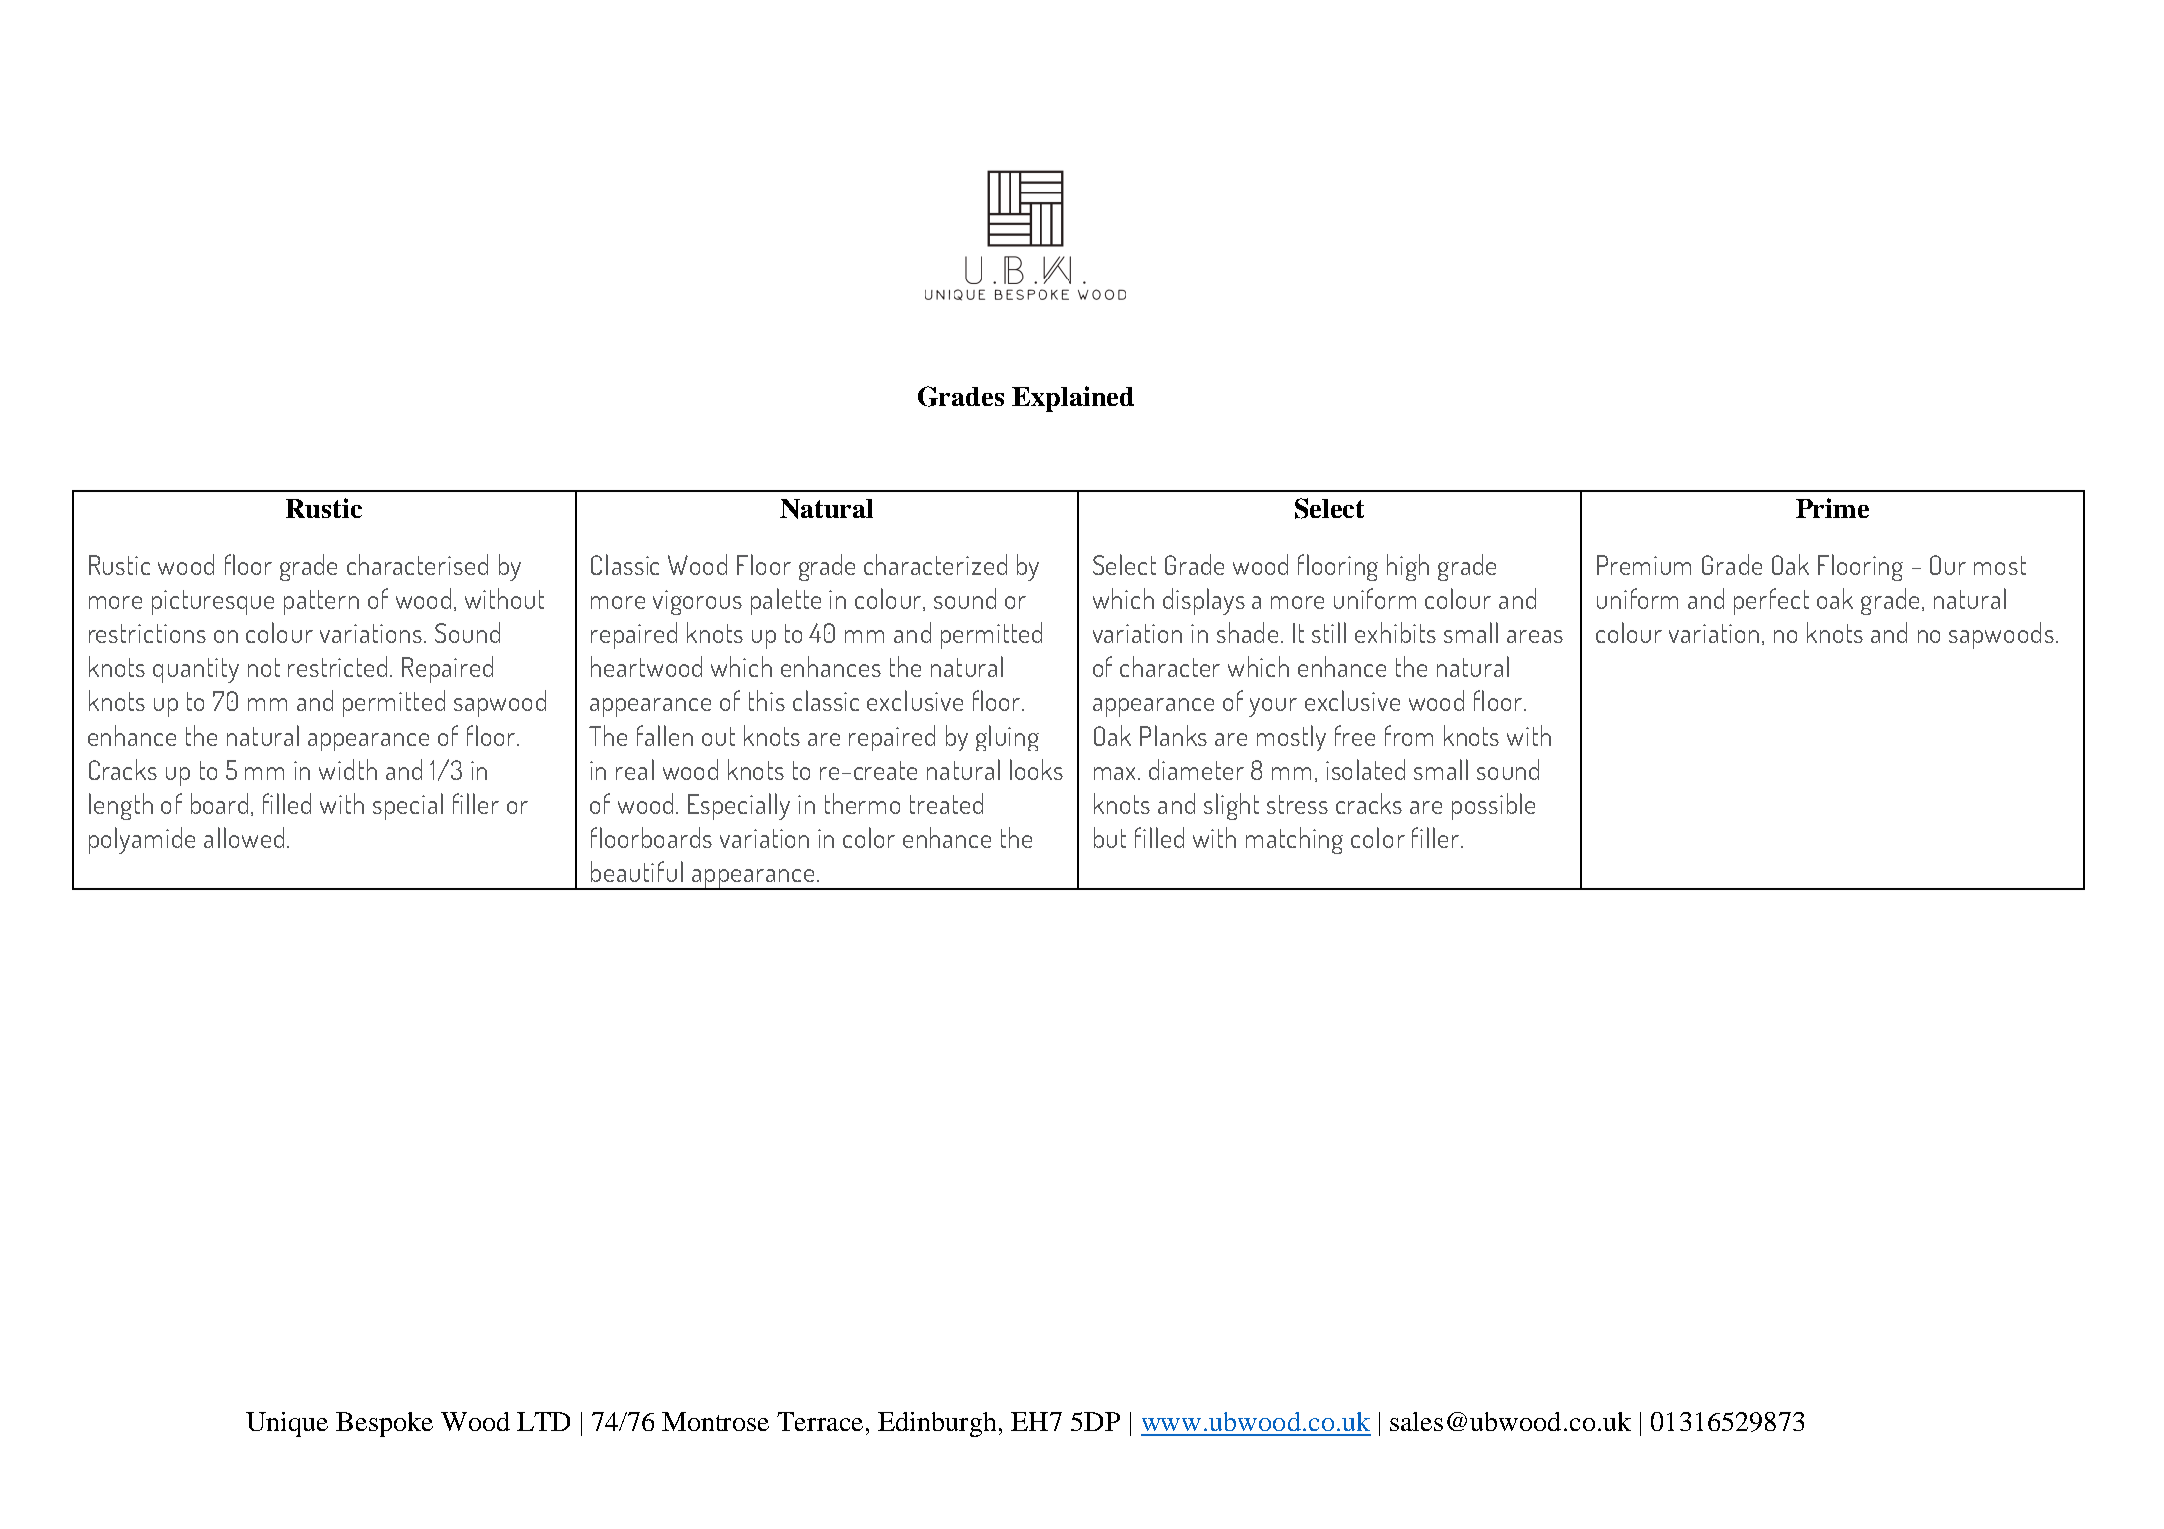 This screenshot has width=2164, height=1529. Describe the element at coordinates (820, 1421) in the screenshot. I see `Terrace` at that location.
